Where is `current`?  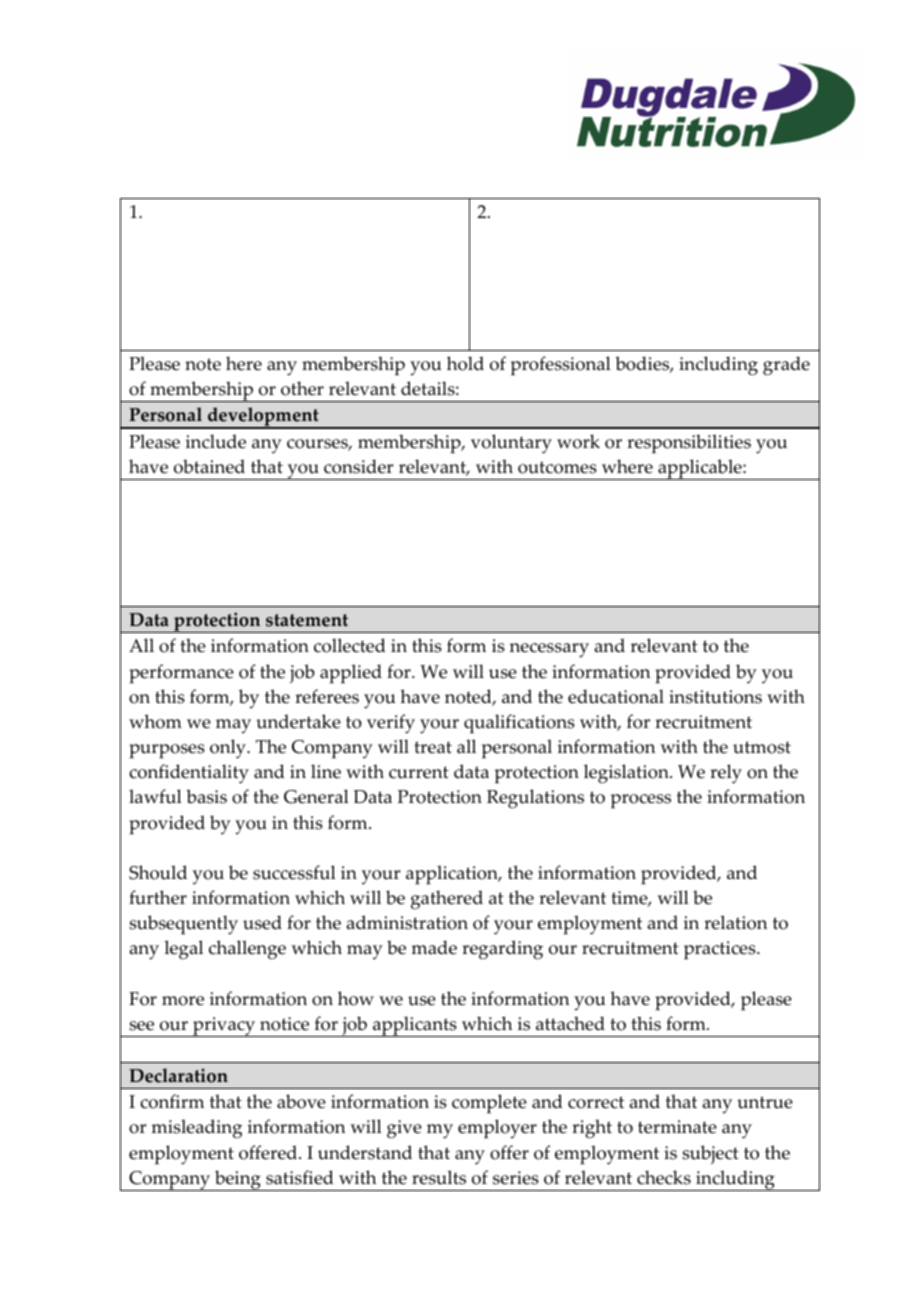
current is located at coordinates (419, 772).
